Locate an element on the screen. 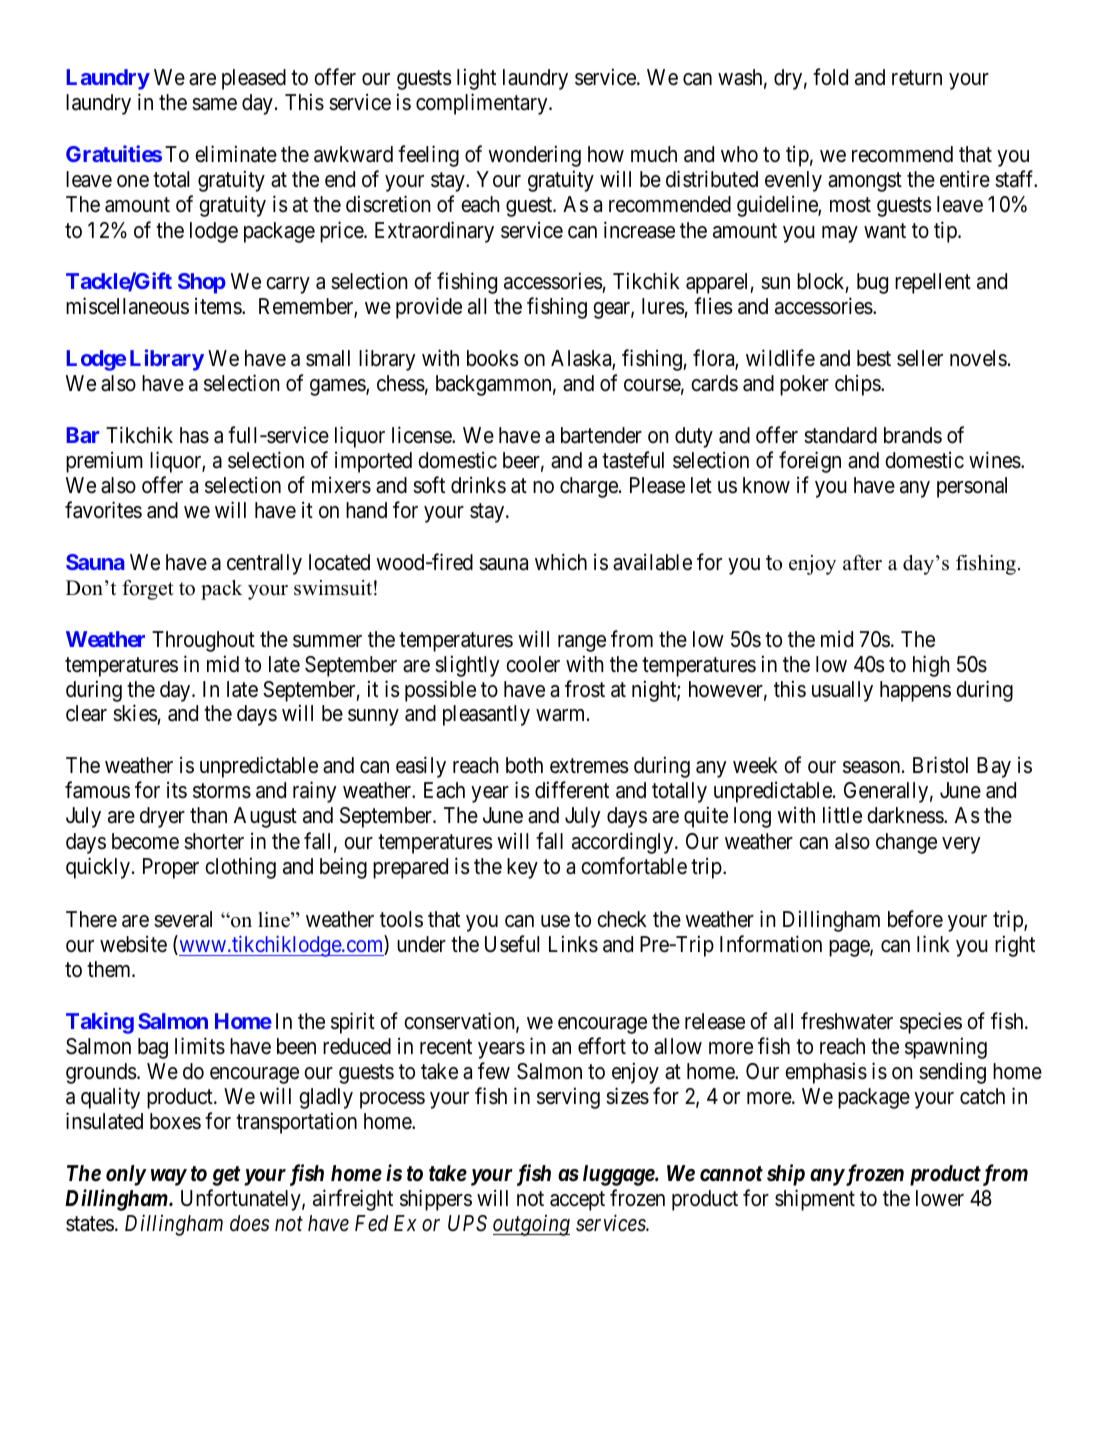  same is located at coordinates (214, 104).
